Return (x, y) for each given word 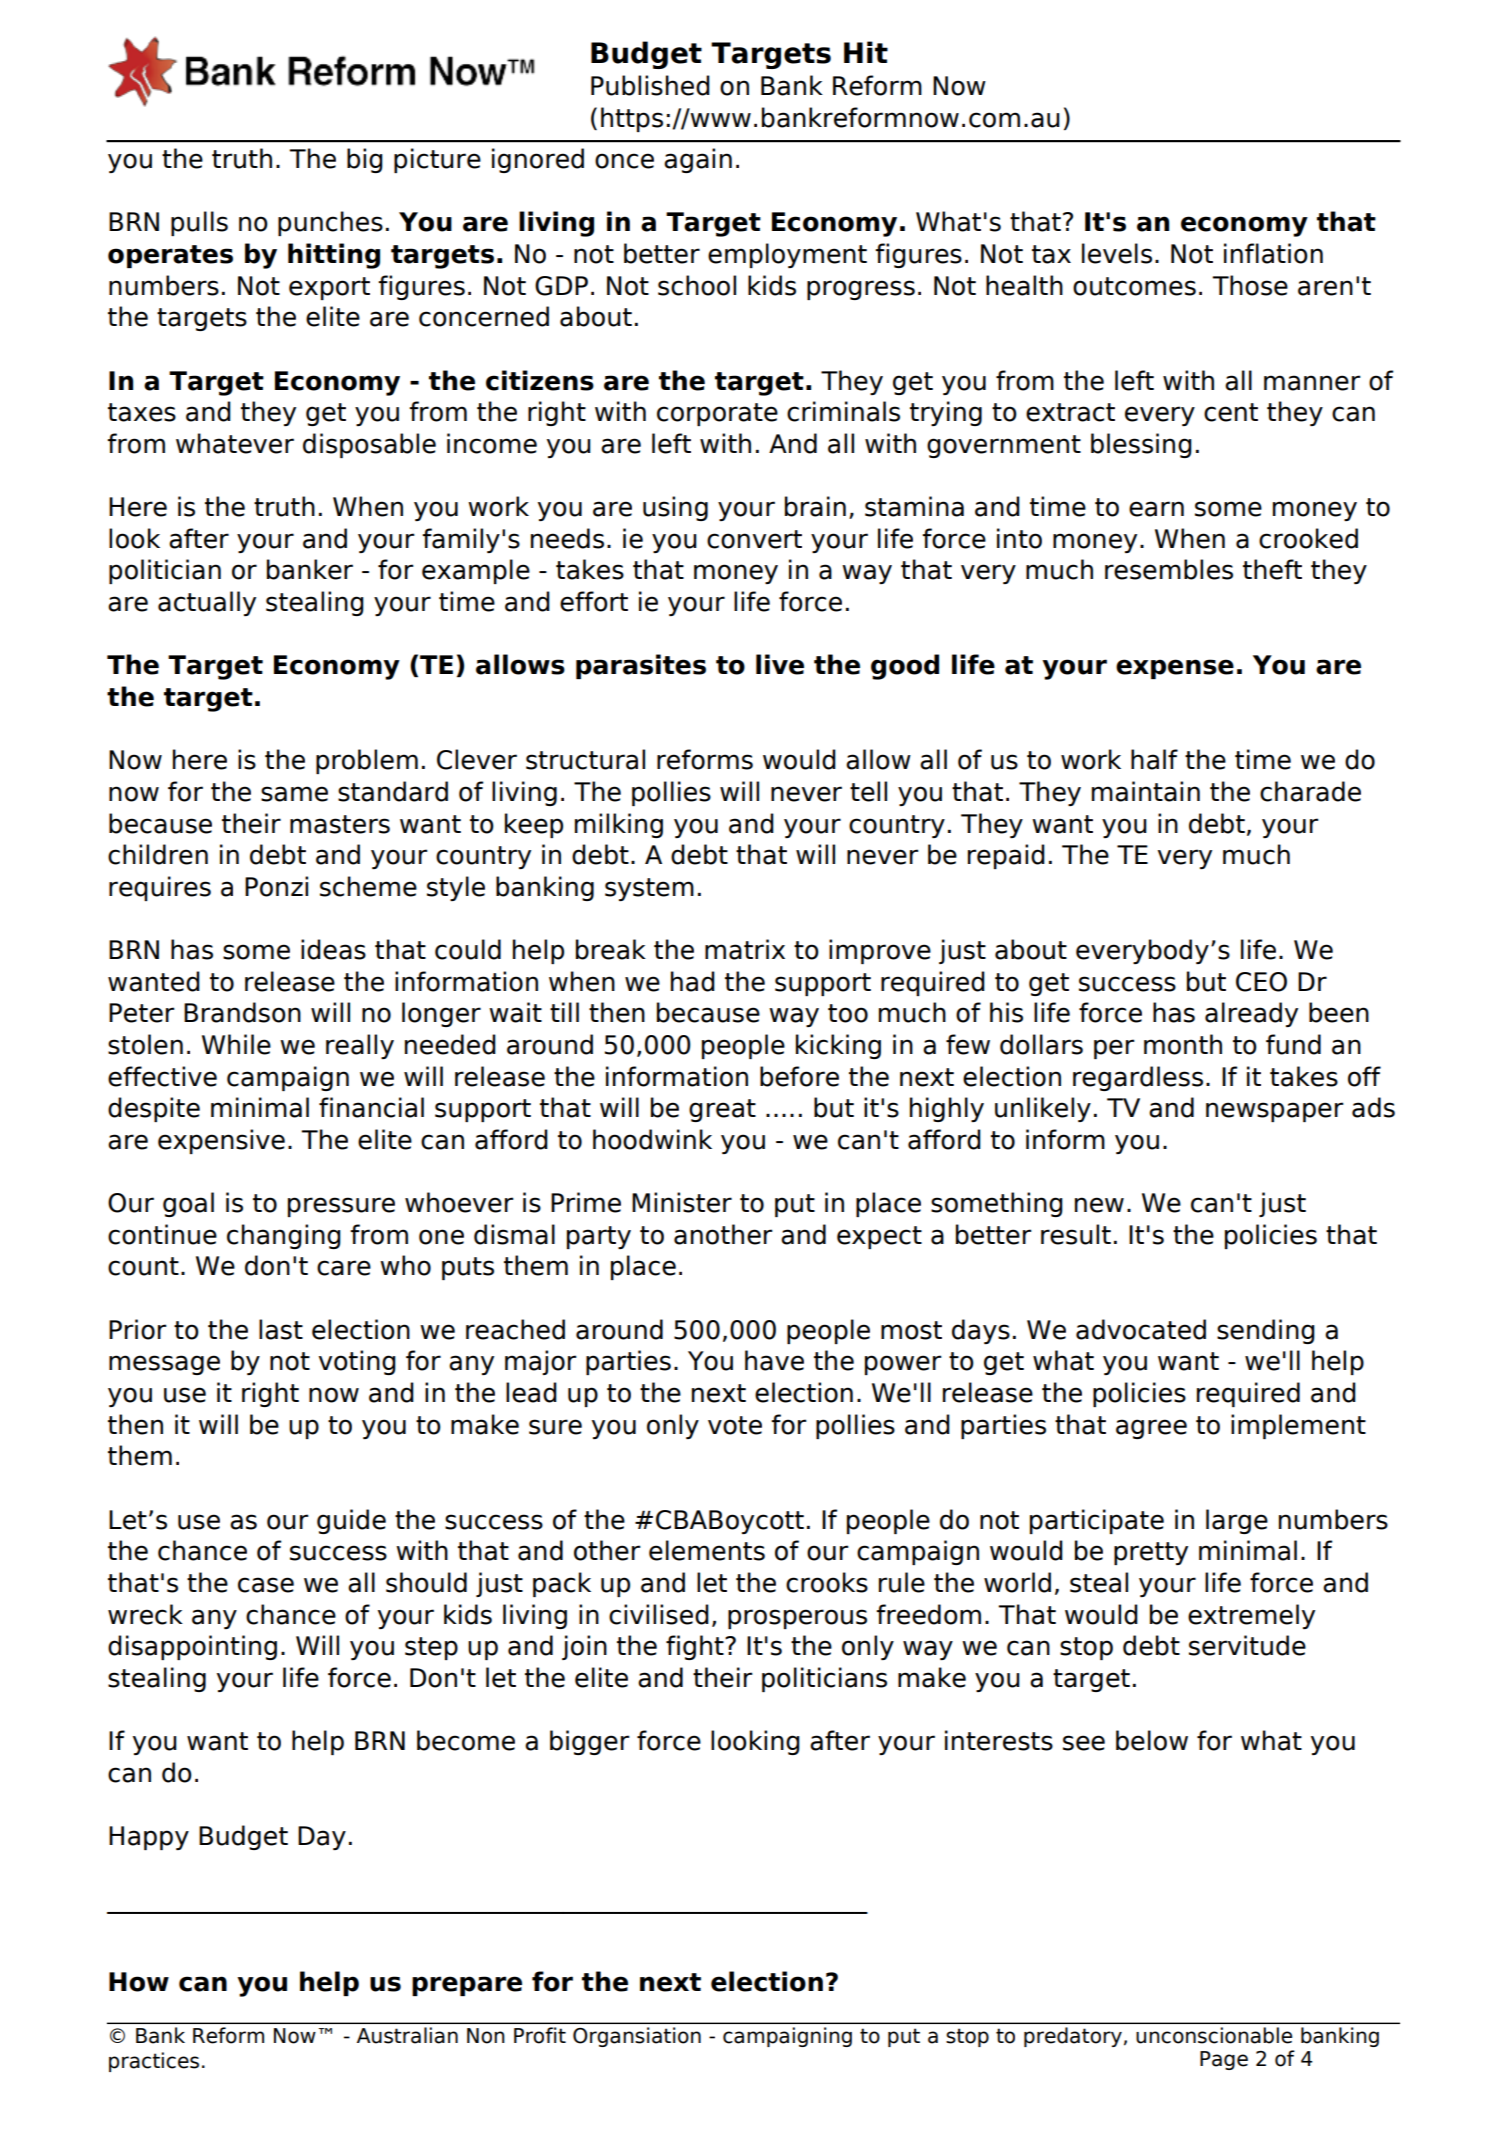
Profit (540, 2035)
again (698, 160)
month (1183, 1044)
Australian (407, 2035)
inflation (1273, 253)
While (236, 1044)
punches (330, 223)
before (799, 1076)
